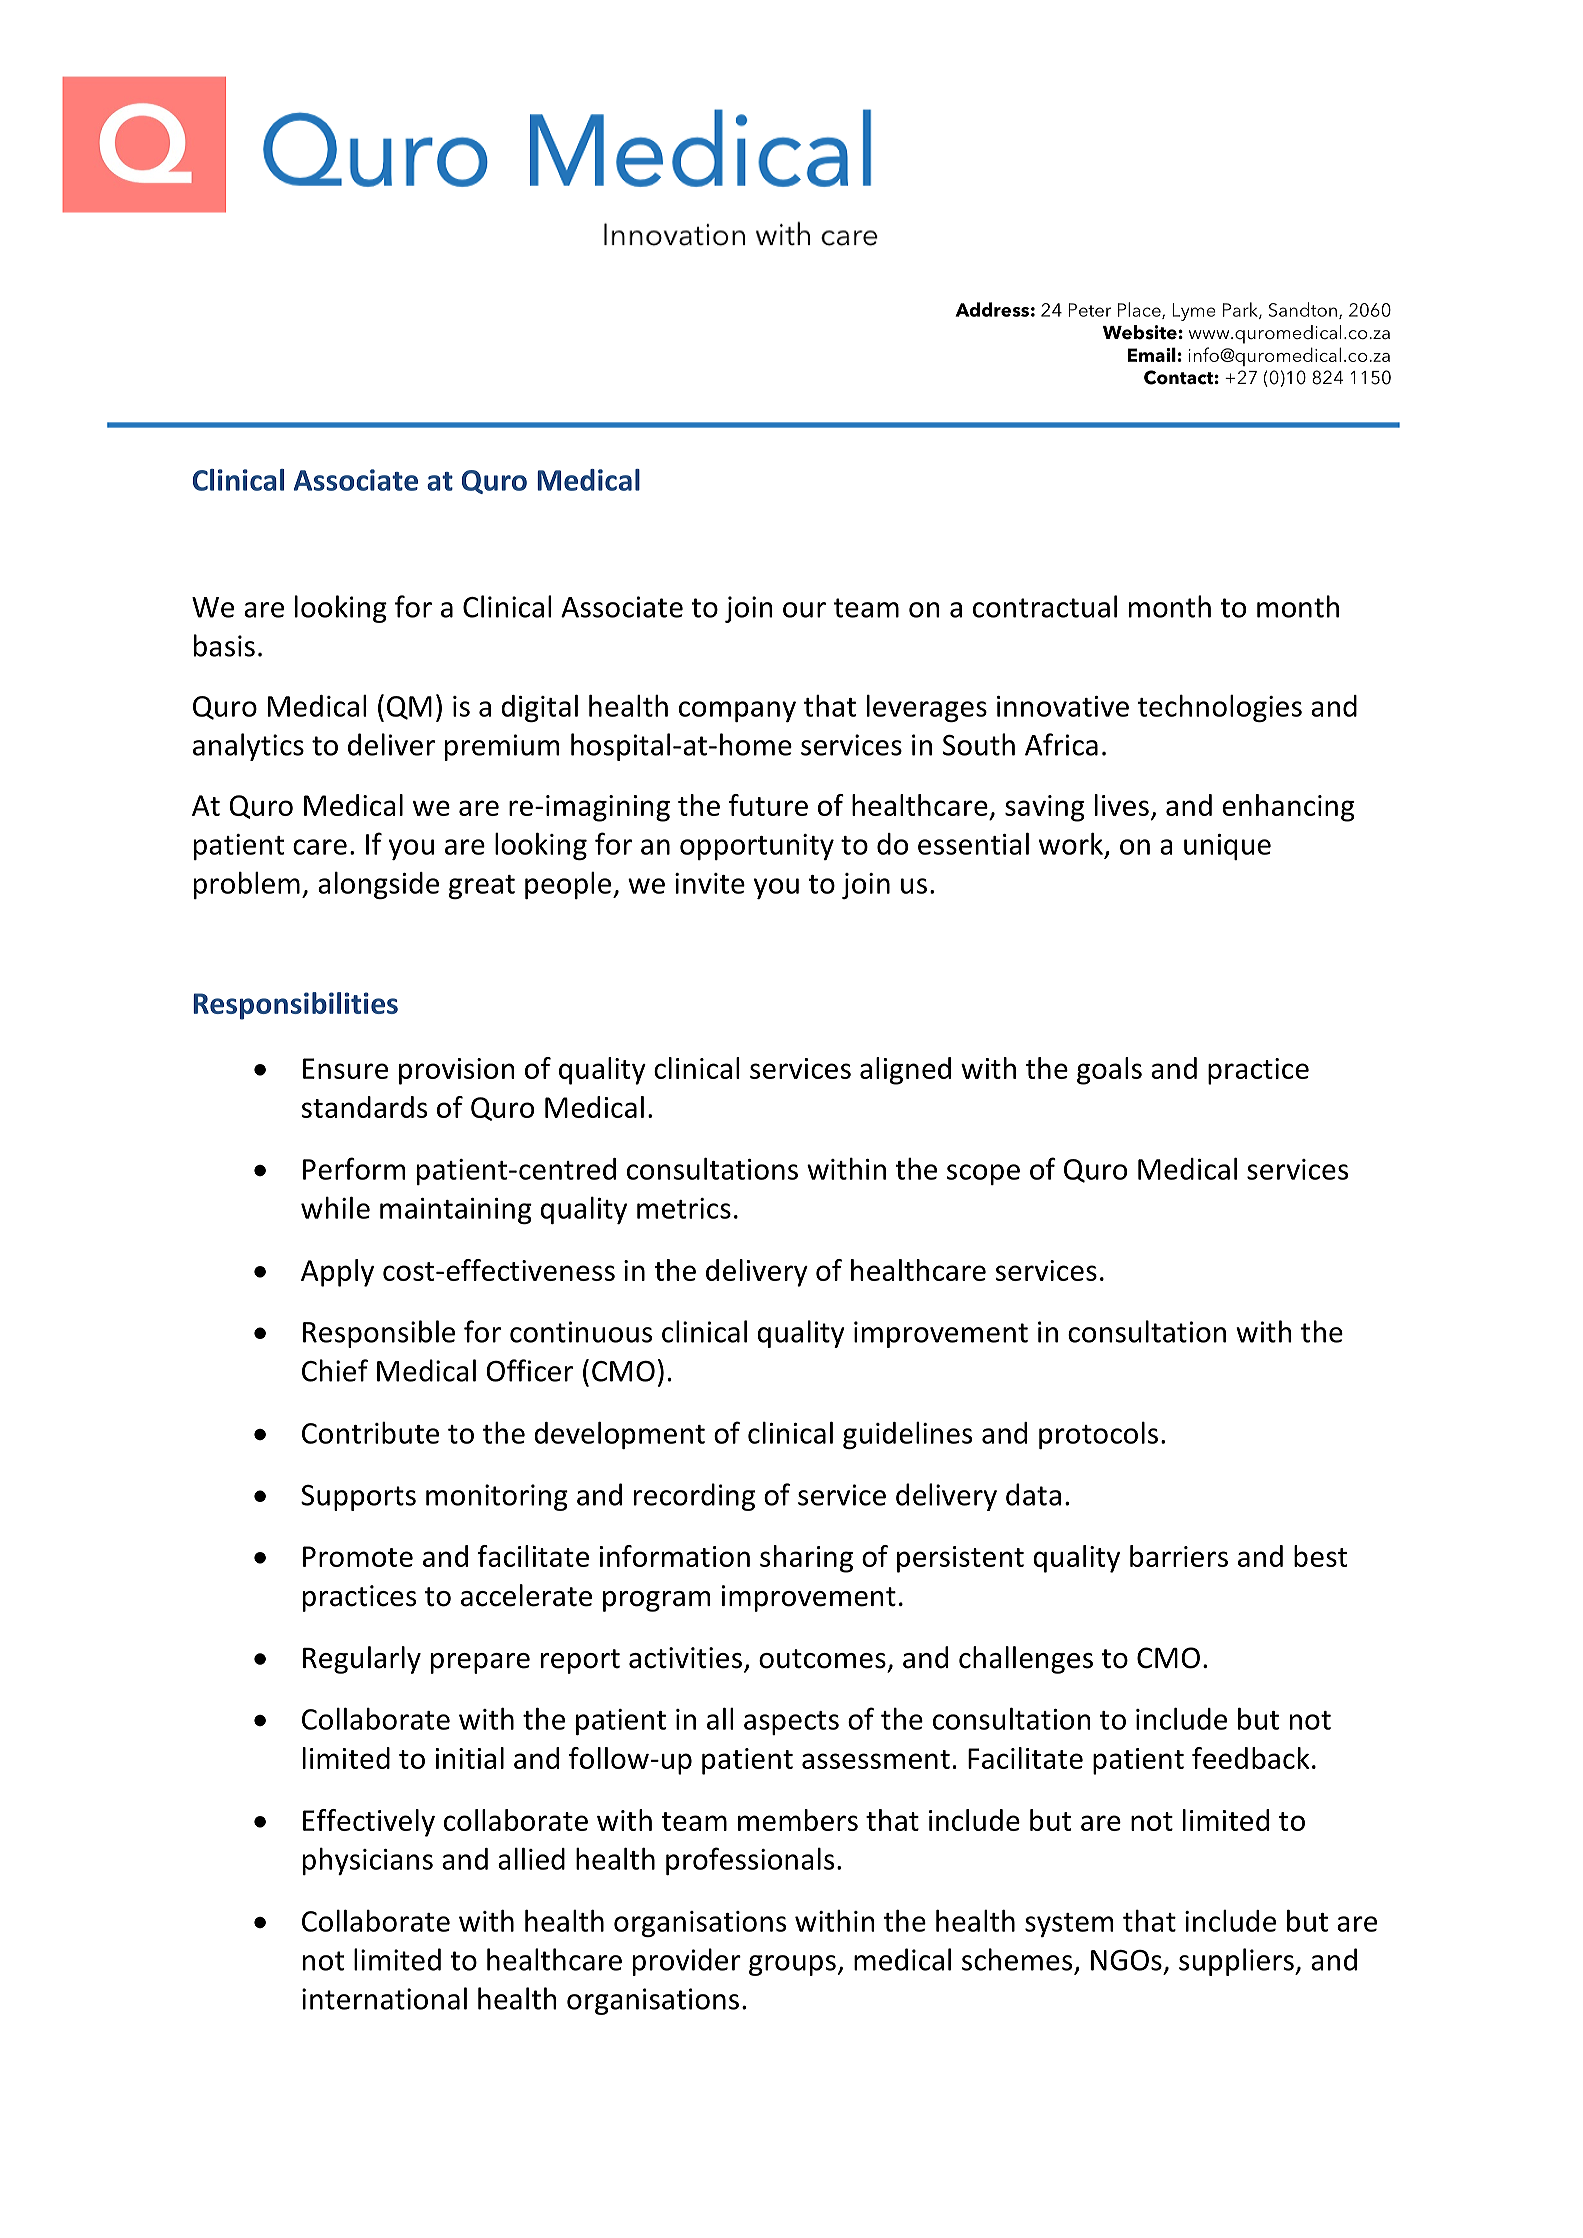 The height and width of the screenshot is (2238, 1583). Describe the element at coordinates (1152, 354) in the screenshot. I see `Email` at that location.
